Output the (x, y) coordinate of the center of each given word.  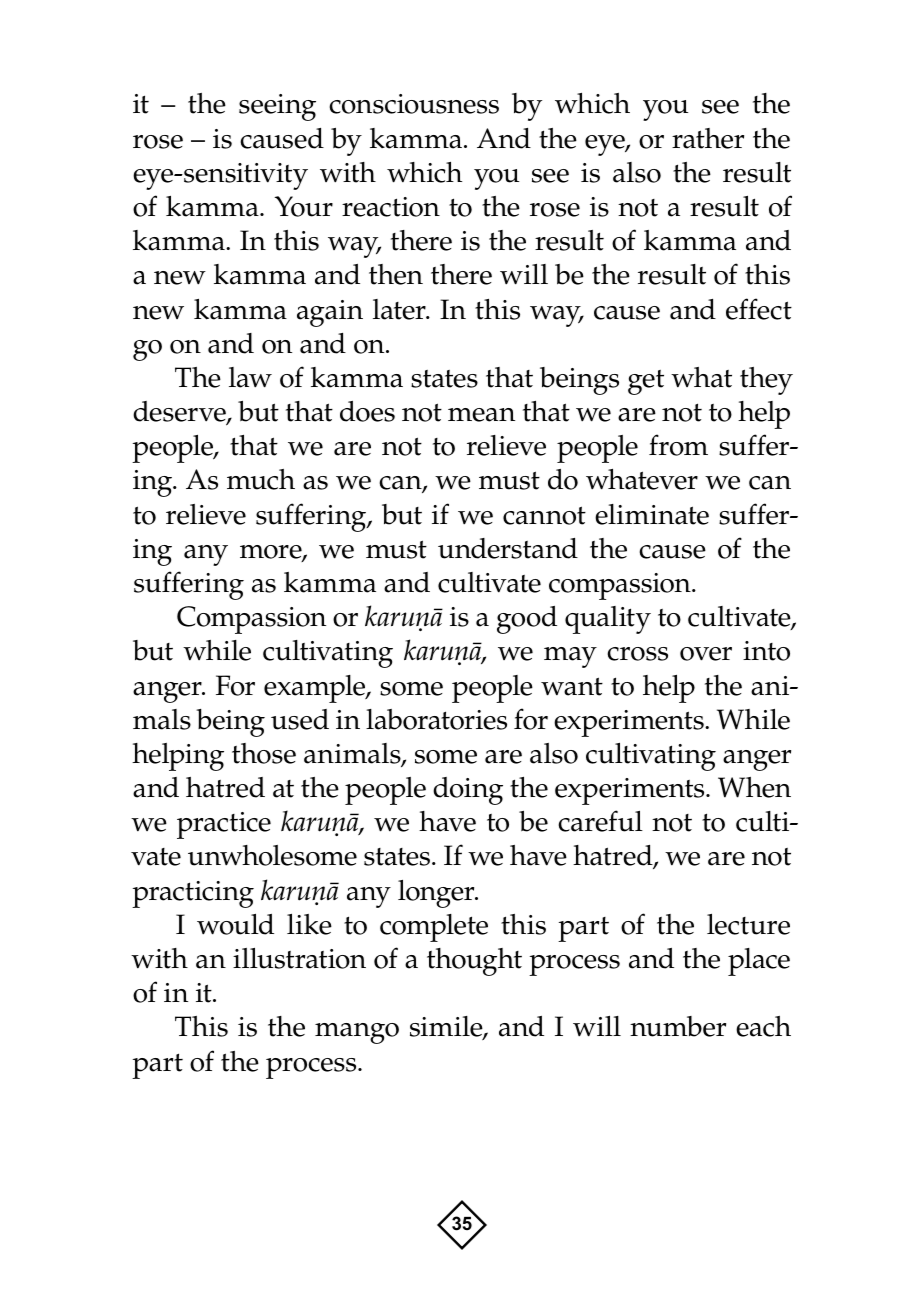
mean (481, 415)
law (250, 377)
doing (468, 791)
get (646, 382)
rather (708, 138)
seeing (277, 107)
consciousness (414, 104)
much (261, 479)
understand (508, 548)
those (264, 753)
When (754, 787)
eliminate (652, 514)
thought (474, 962)
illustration (299, 958)
